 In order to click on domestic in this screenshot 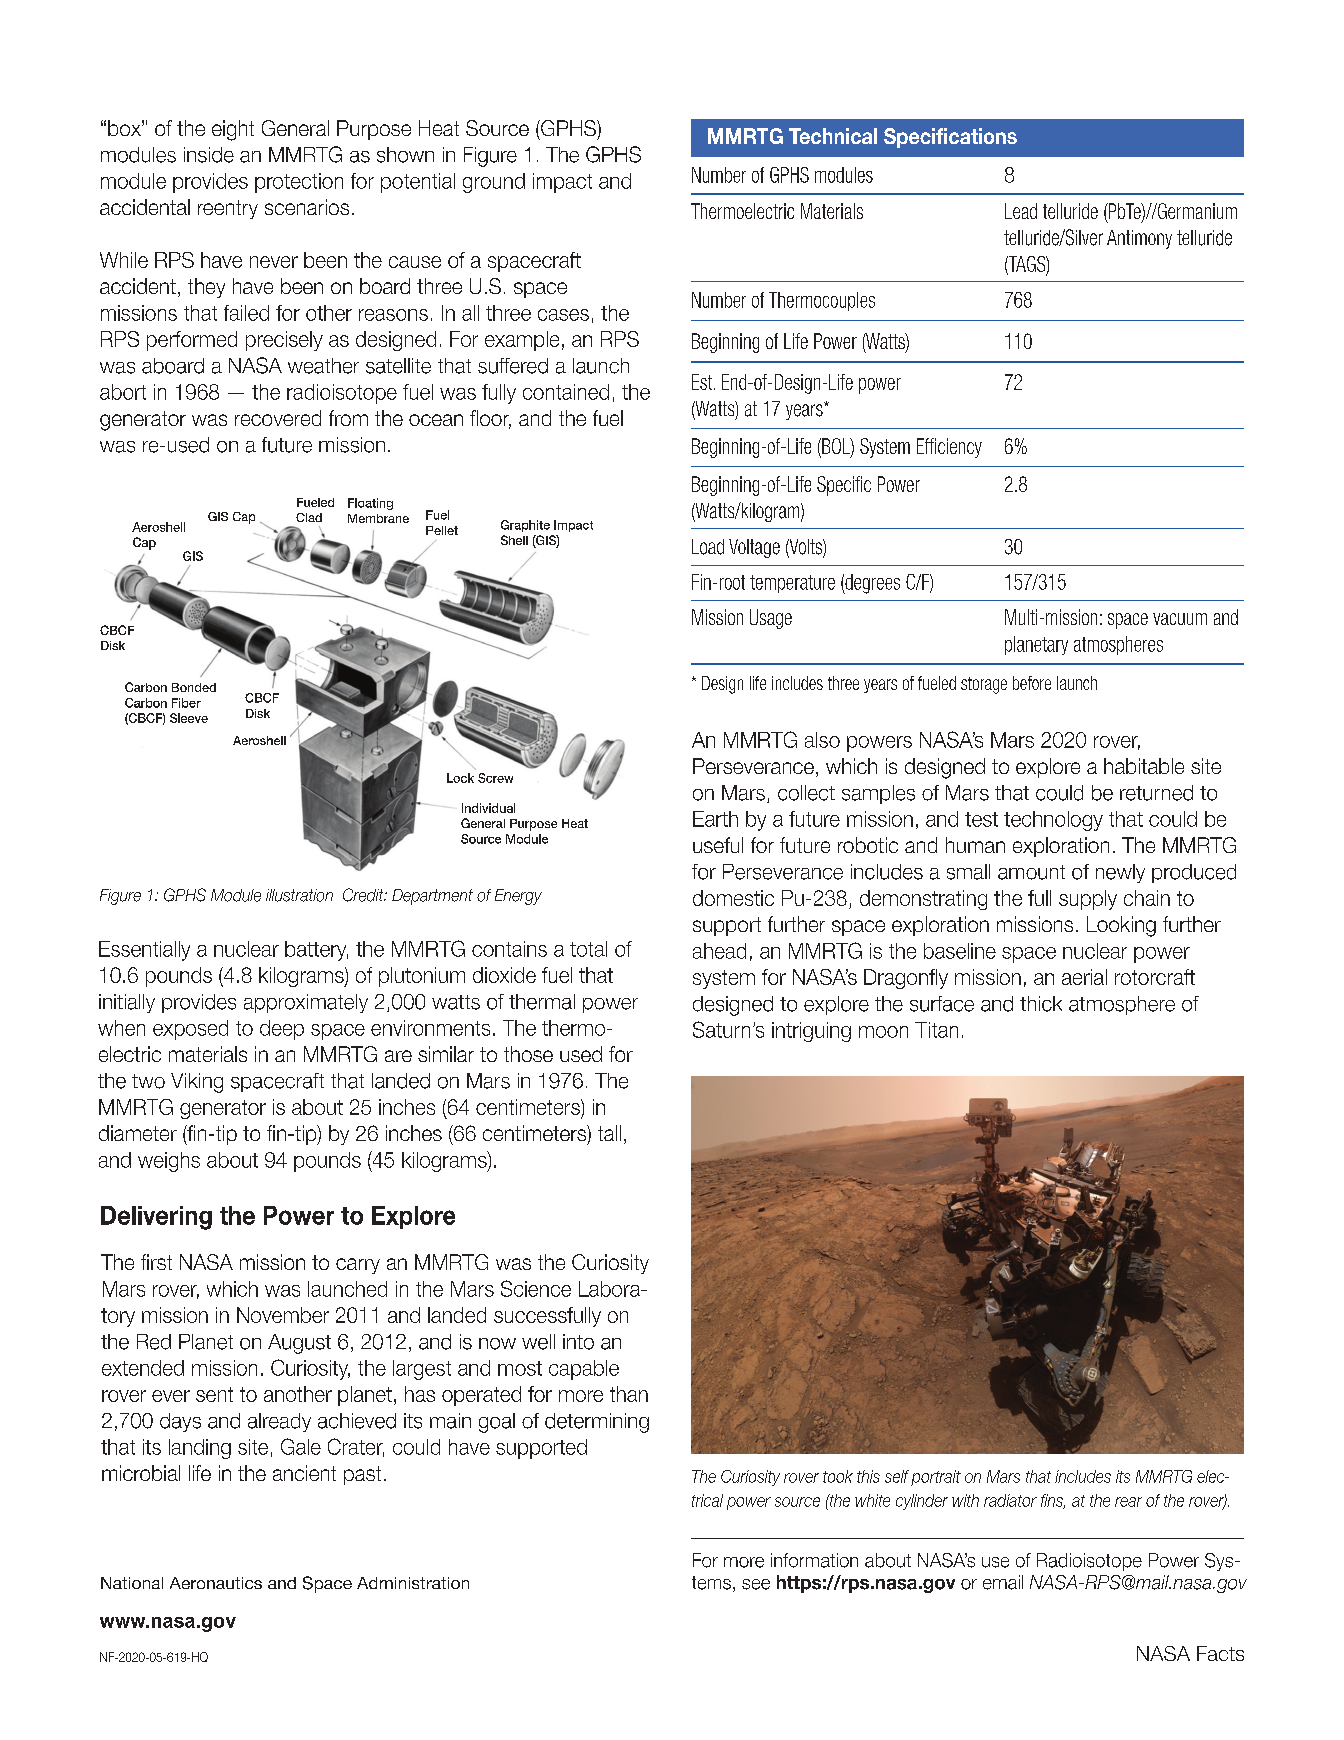, I will do `click(733, 898)`.
